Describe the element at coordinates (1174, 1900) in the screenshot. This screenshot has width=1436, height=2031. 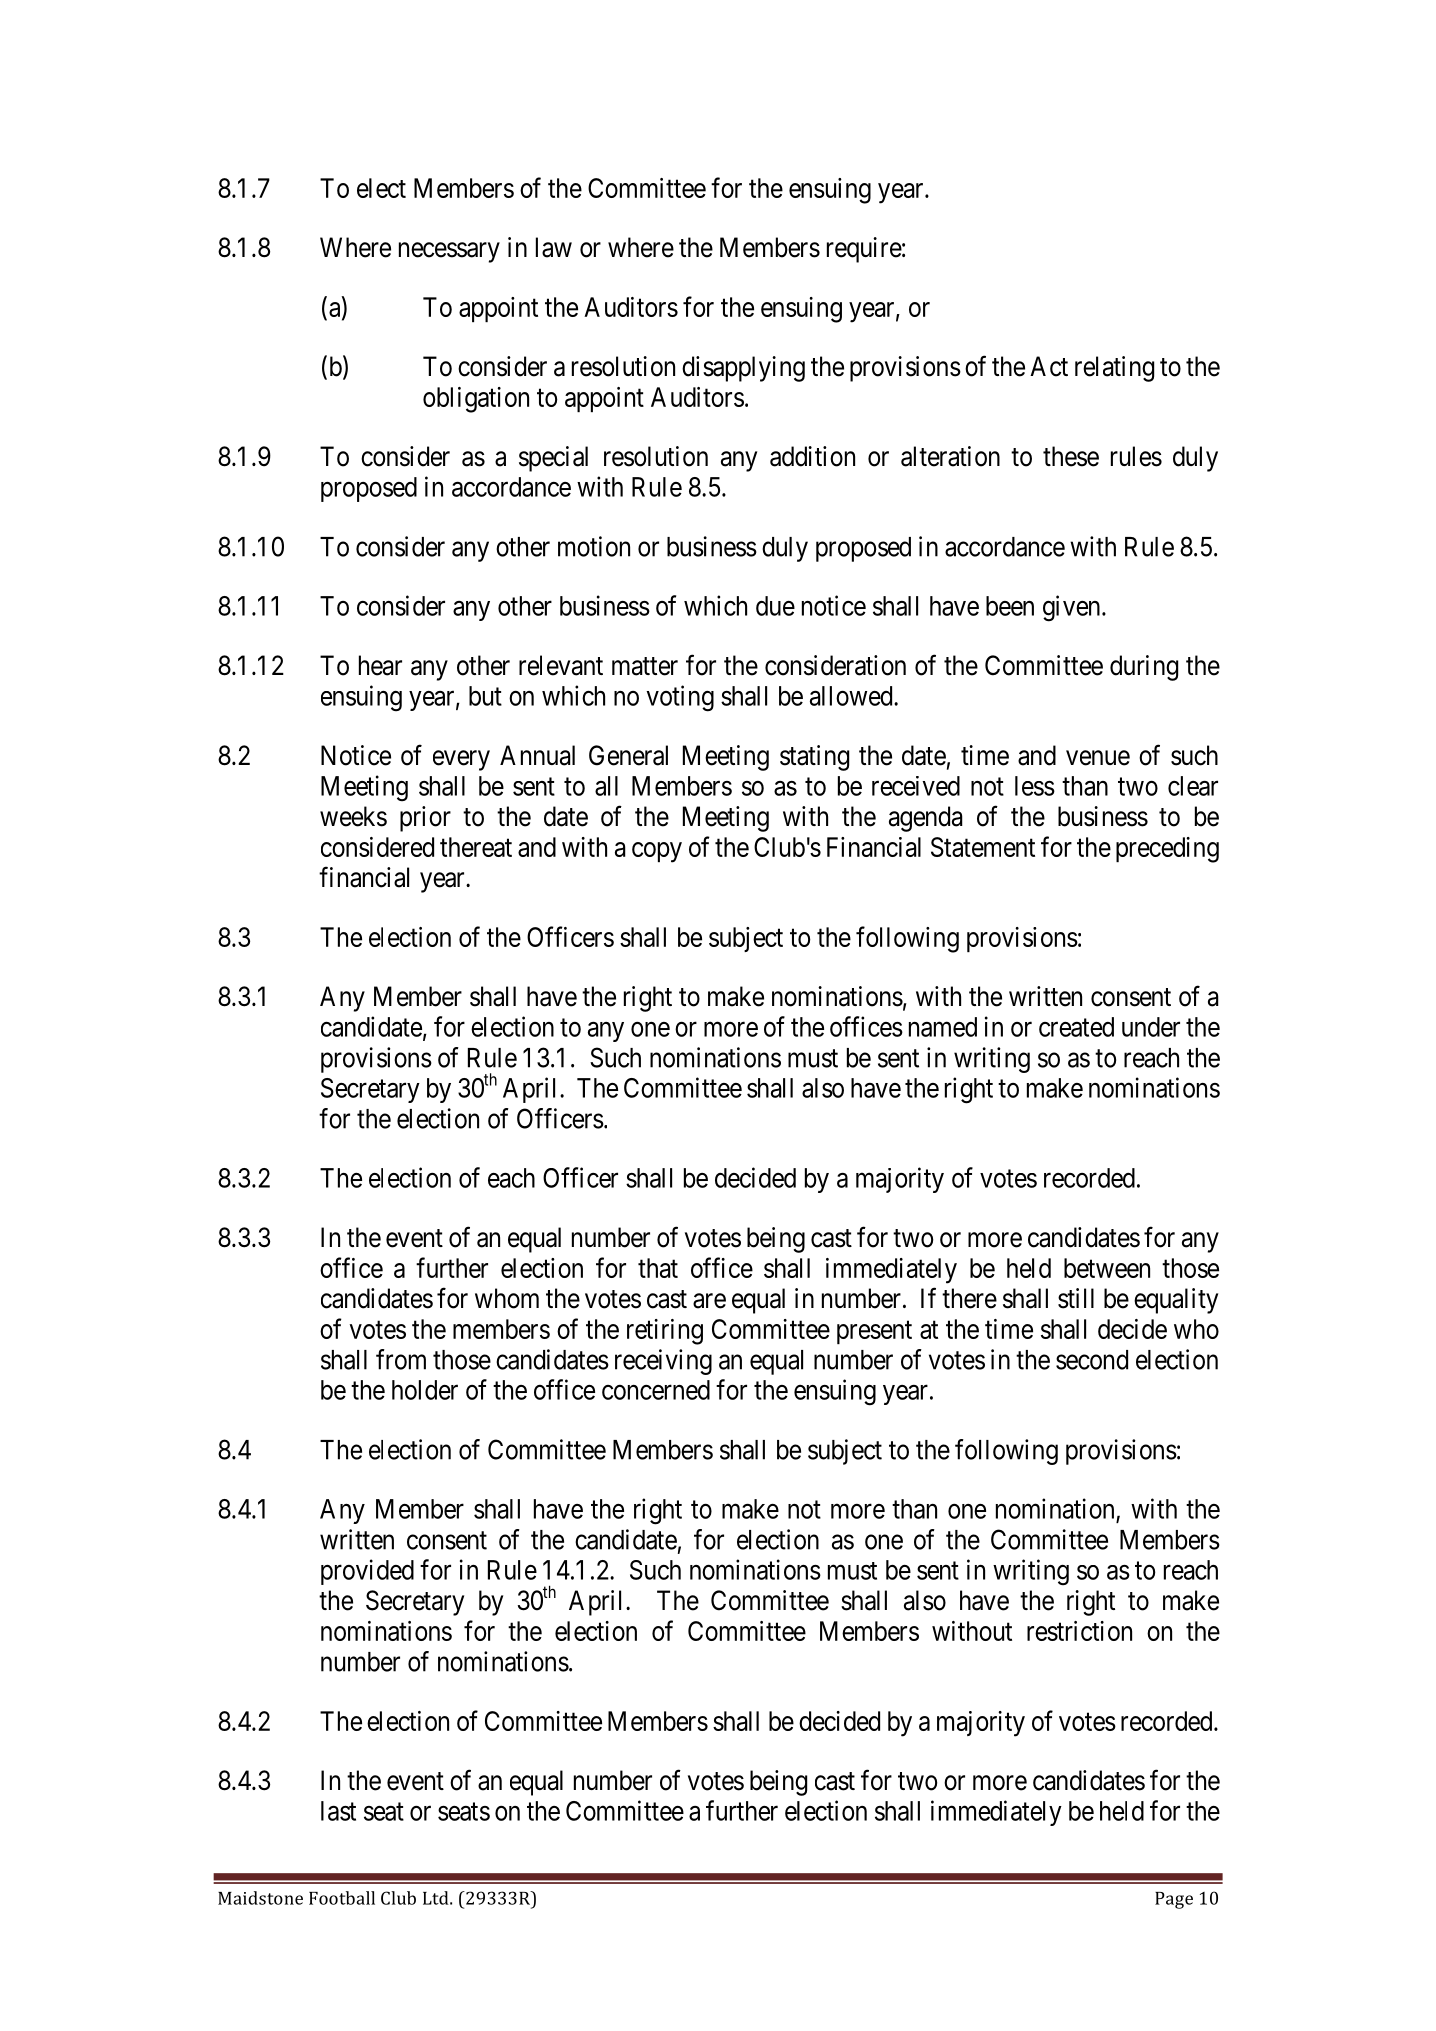
I see `Page` at that location.
